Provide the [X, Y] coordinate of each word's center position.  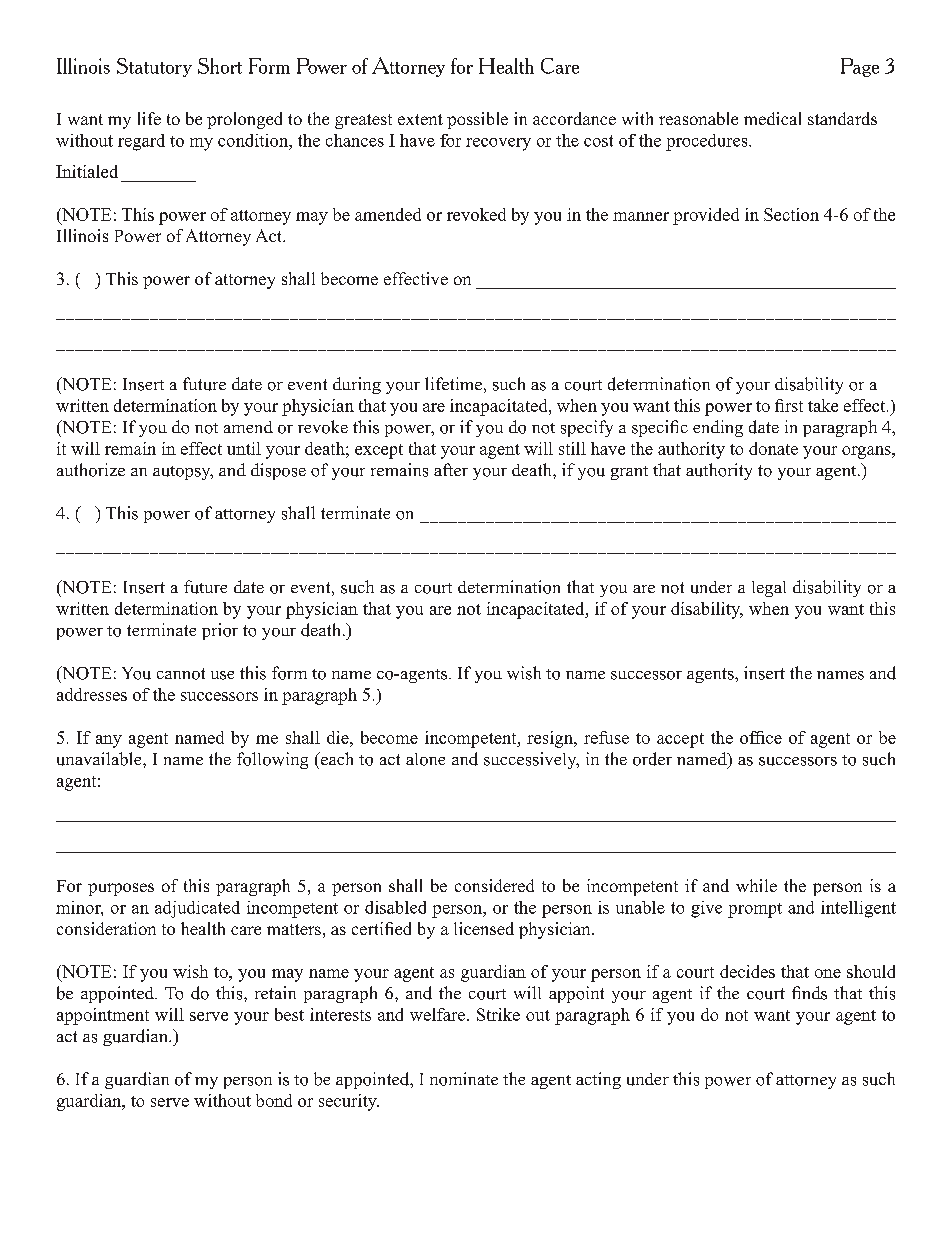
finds [809, 993]
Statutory [154, 67]
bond [274, 1100]
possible [477, 120]
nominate [464, 1079]
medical [772, 118]
